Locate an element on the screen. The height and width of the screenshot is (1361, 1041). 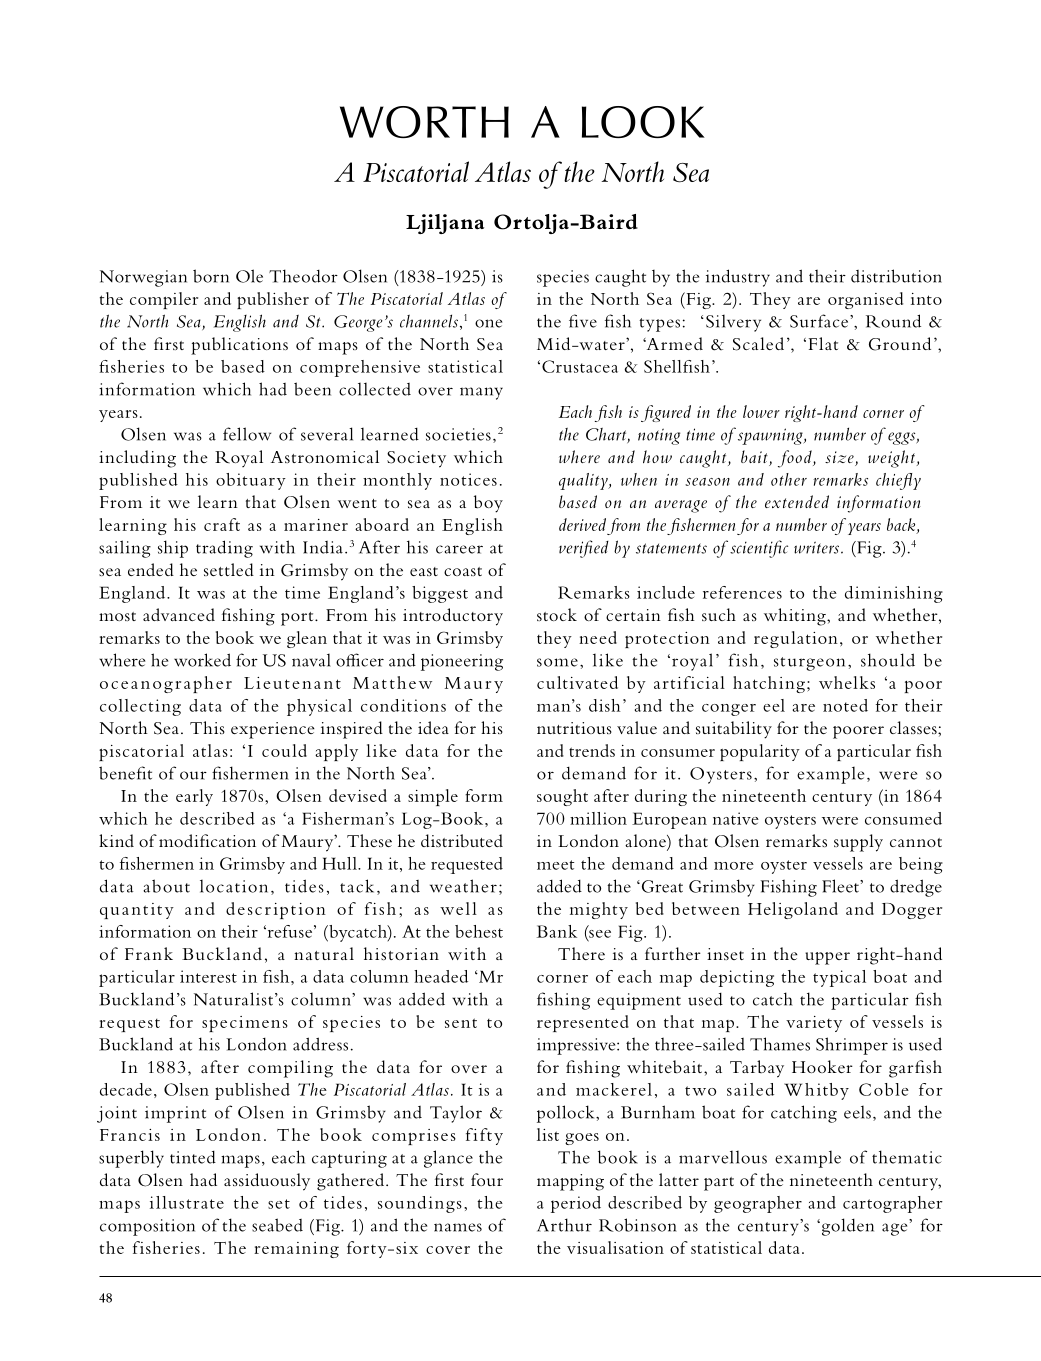
illustrate is located at coordinates (187, 1202).
